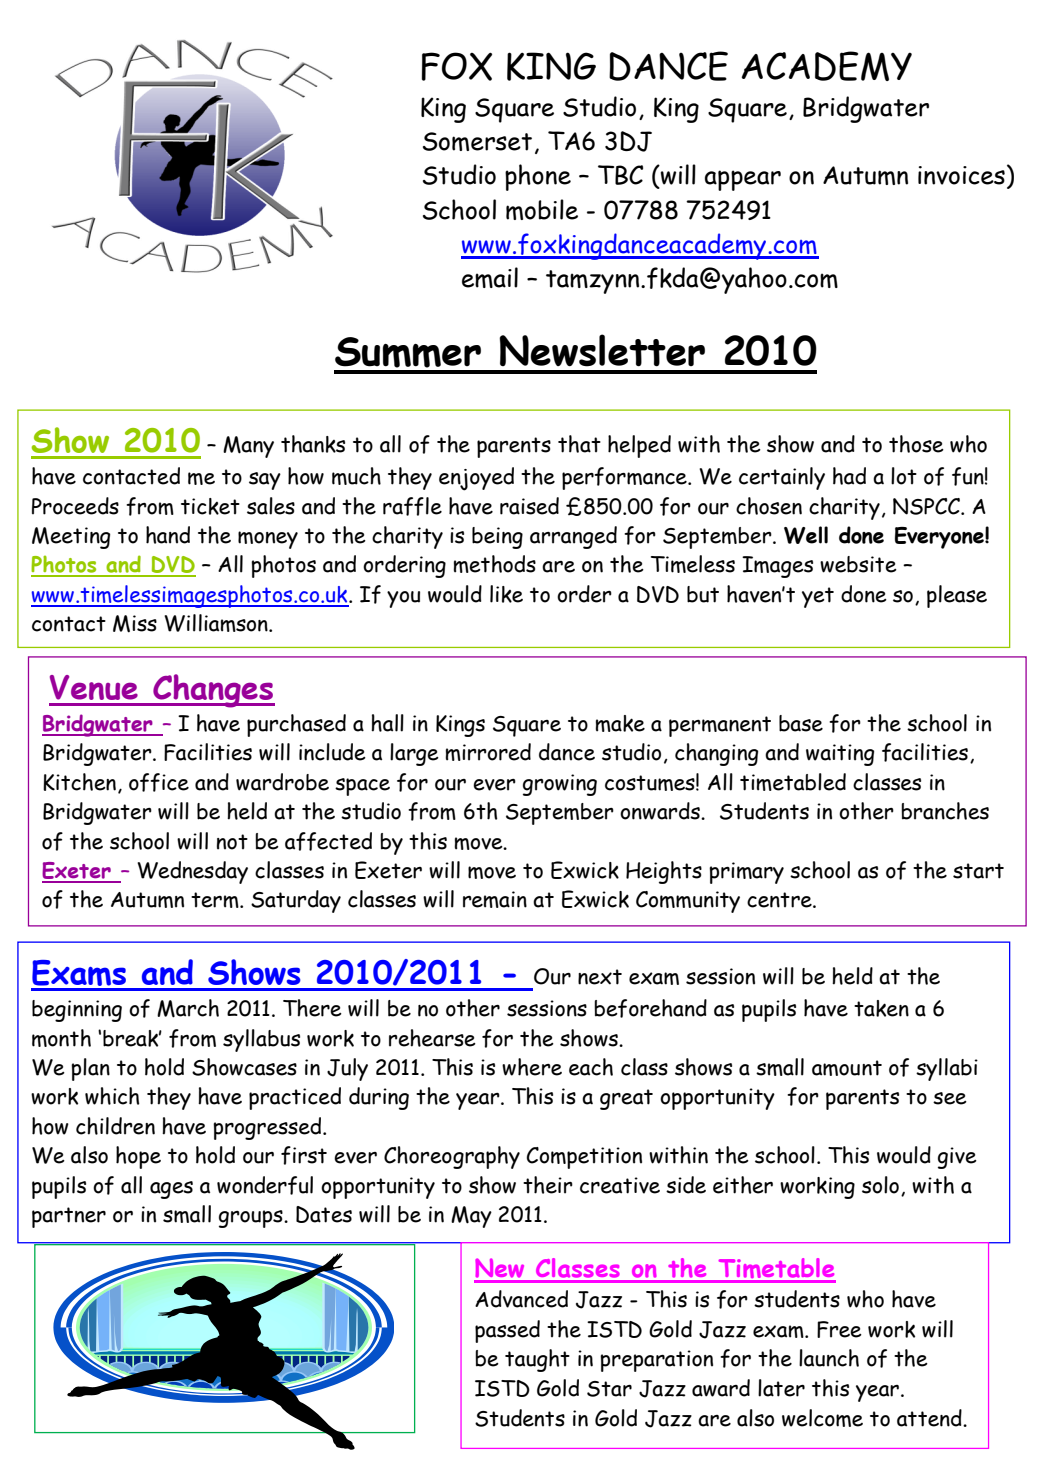 This screenshot has height=1480, width=1047. What do you see at coordinates (477, 141) in the screenshot?
I see `Somerset` at bounding box center [477, 141].
